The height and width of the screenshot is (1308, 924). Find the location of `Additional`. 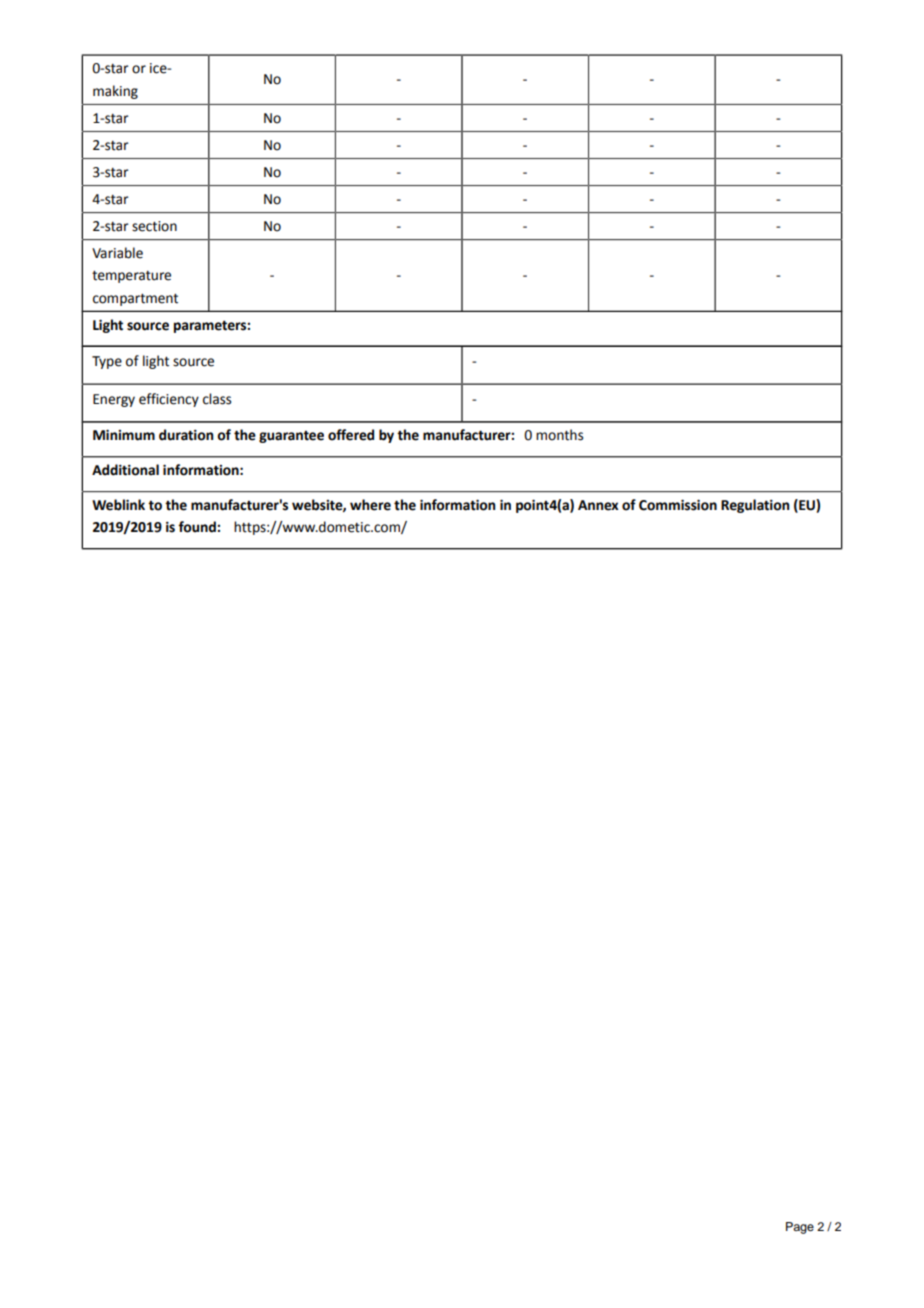

Additional is located at coordinates (125, 470).
